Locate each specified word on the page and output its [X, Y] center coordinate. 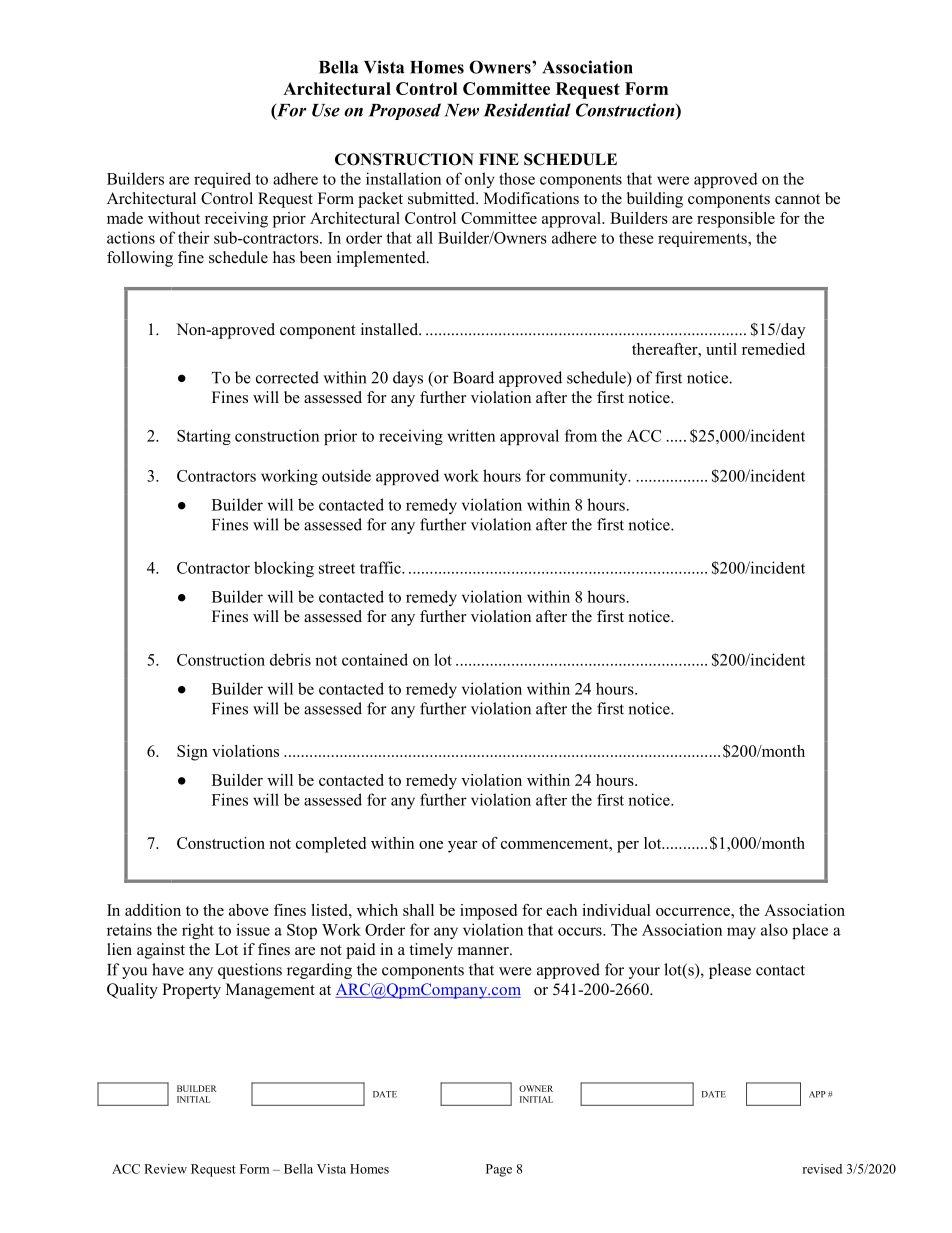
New [461, 110]
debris [290, 659]
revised [822, 1169]
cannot [797, 199]
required [222, 180]
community [590, 477]
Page [499, 1170]
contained [375, 659]
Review [165, 1169]
